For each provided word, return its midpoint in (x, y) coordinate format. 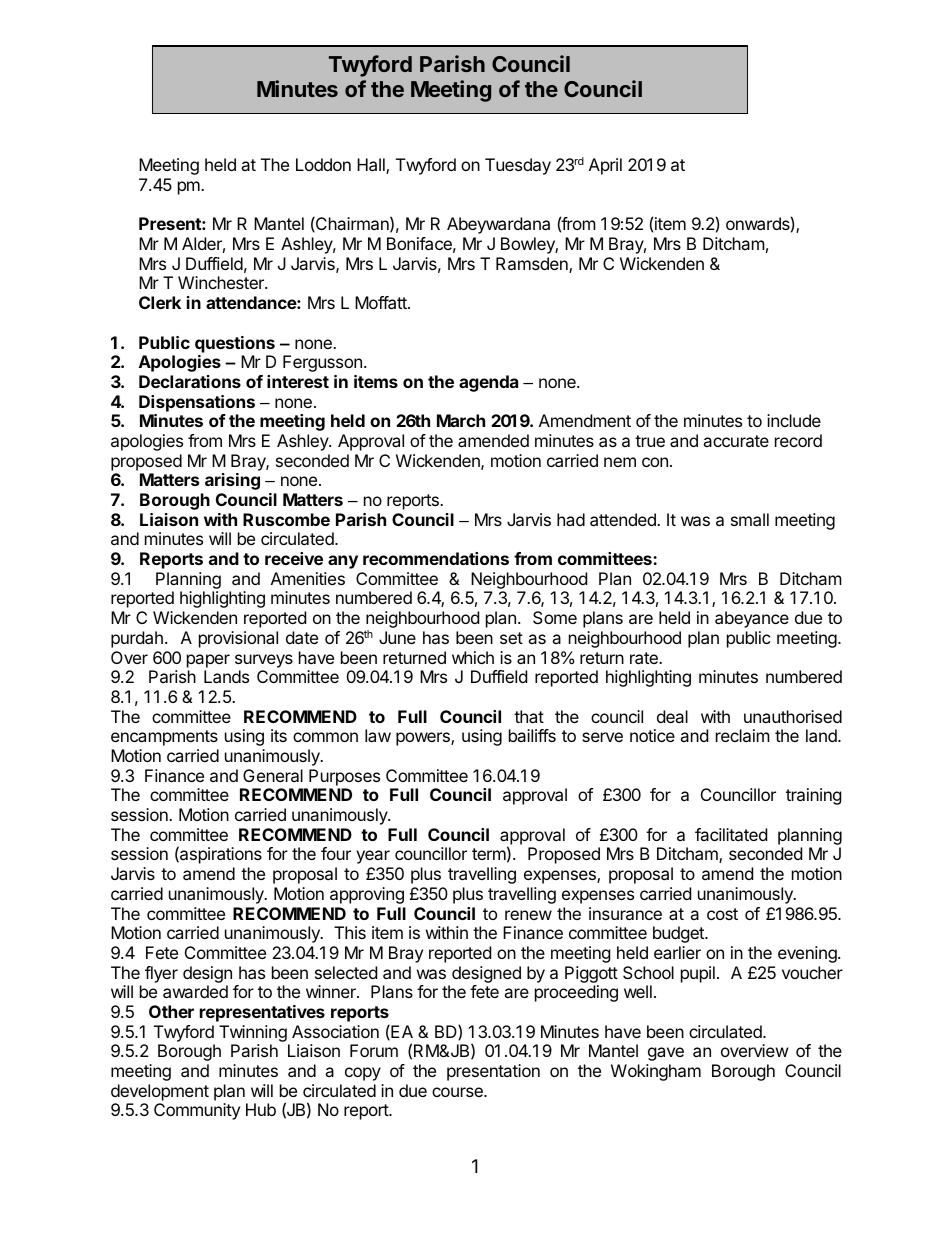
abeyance (752, 619)
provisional (238, 639)
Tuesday (518, 166)
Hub (261, 1109)
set (511, 638)
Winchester (222, 282)
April (605, 166)
